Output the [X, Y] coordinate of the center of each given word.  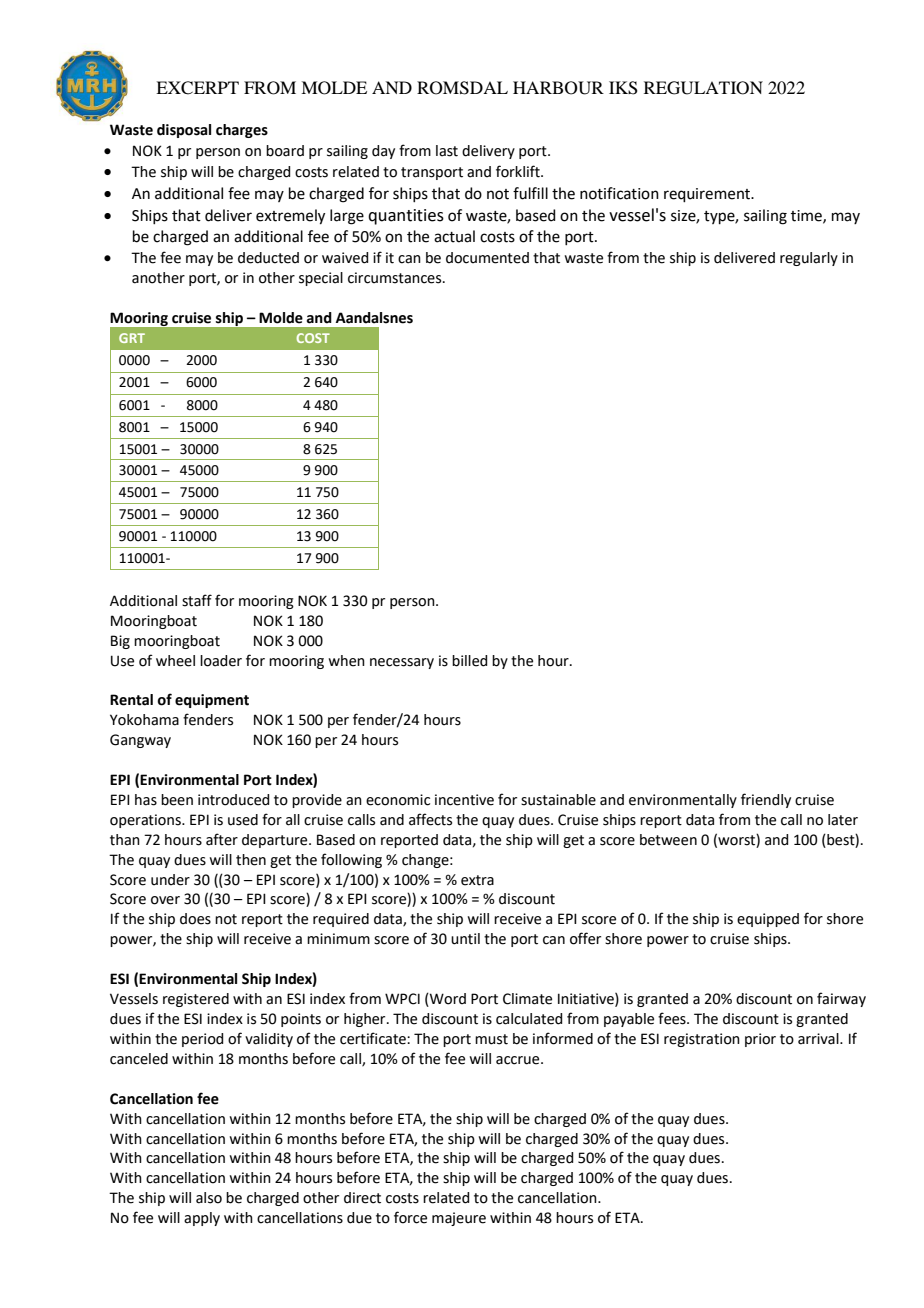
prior [760, 1040]
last [447, 151]
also [209, 1198]
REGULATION [703, 88]
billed [469, 661]
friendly [766, 800]
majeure [459, 1219]
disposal [184, 131]
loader [221, 661]
